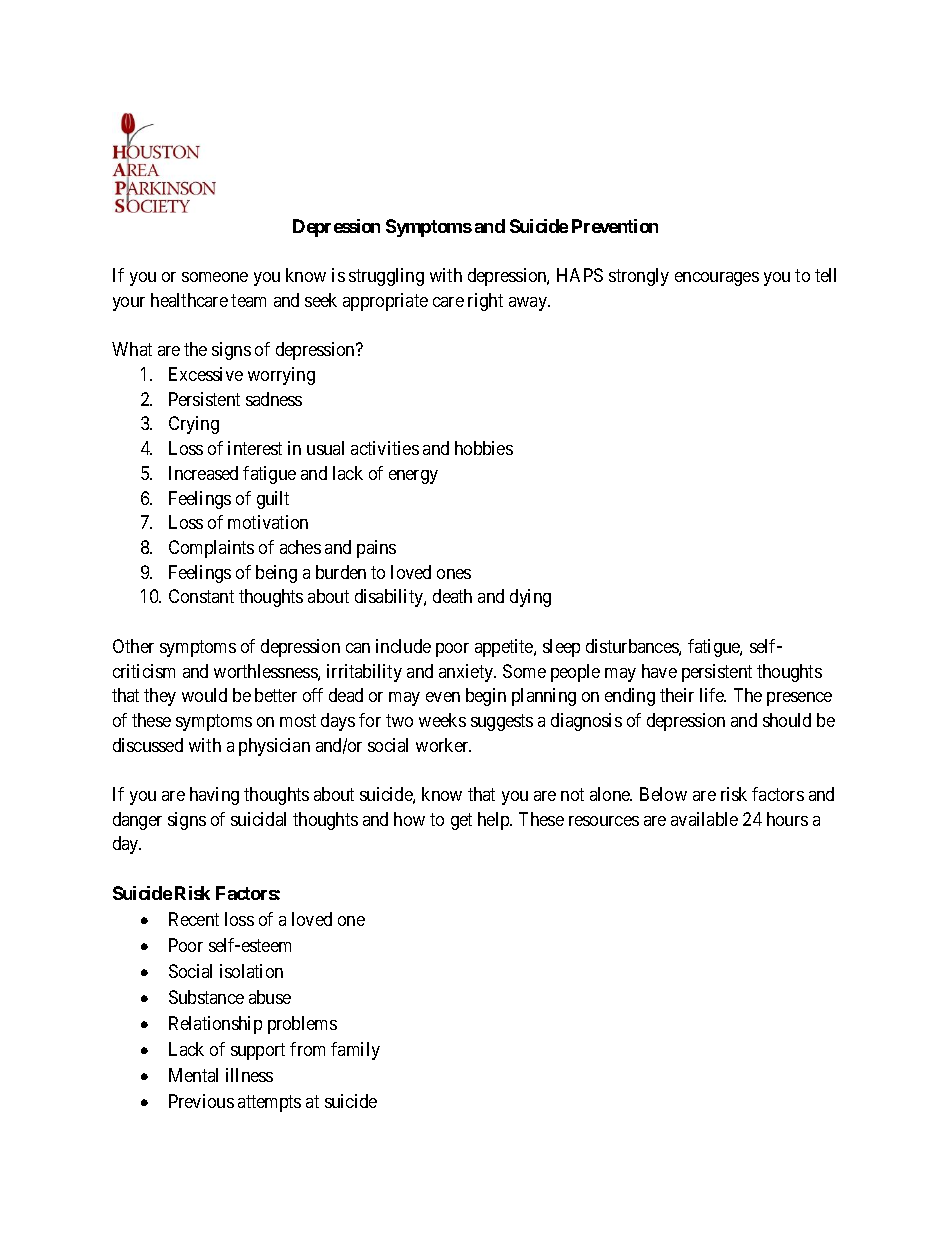  What do you see at coordinates (704, 819) in the image?
I see `available` at bounding box center [704, 819].
